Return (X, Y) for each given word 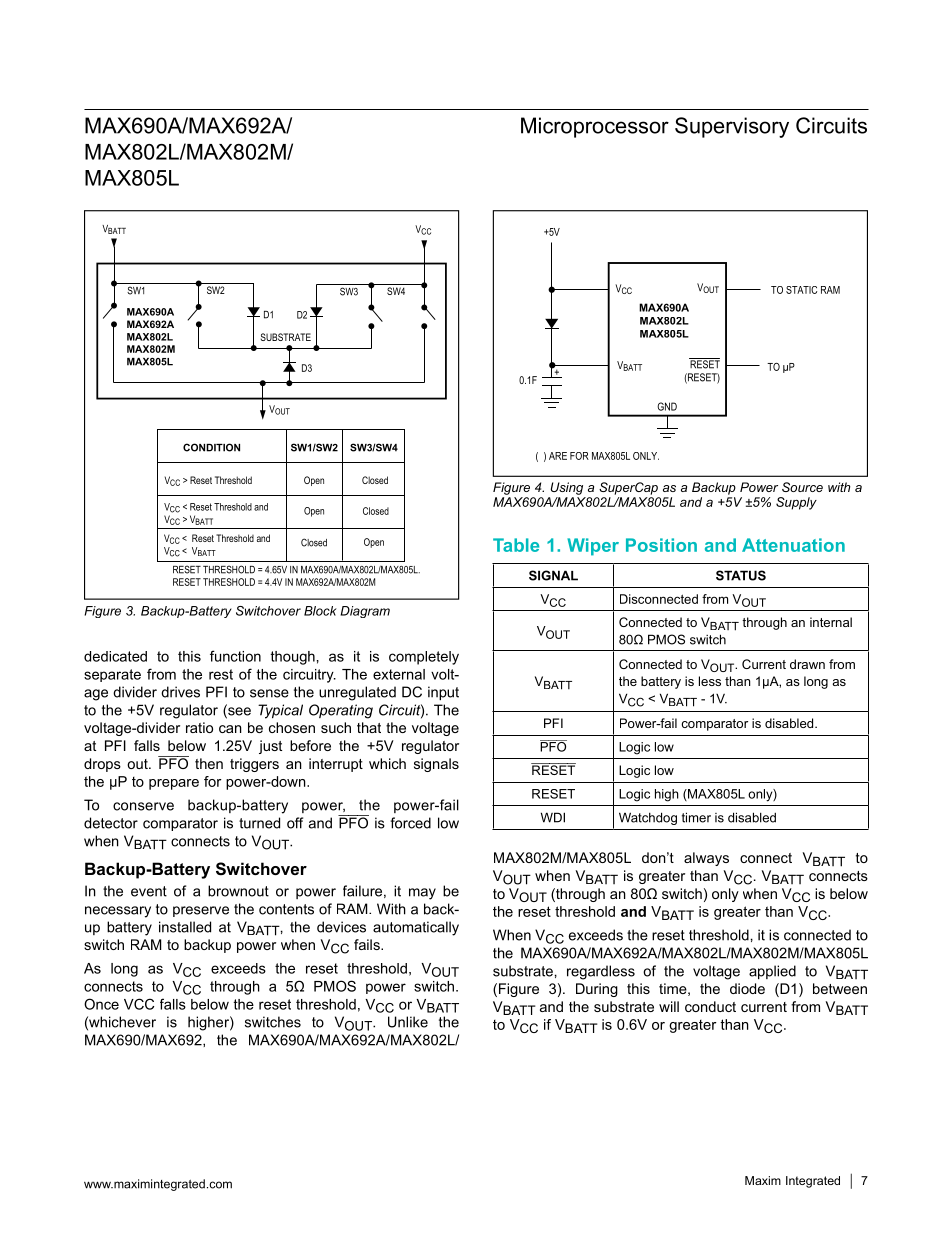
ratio (199, 727)
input (443, 693)
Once (101, 1004)
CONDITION (211, 447)
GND (667, 406)
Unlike (408, 1022)
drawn (807, 664)
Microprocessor (595, 127)
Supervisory (732, 127)
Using (567, 488)
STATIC (801, 290)
